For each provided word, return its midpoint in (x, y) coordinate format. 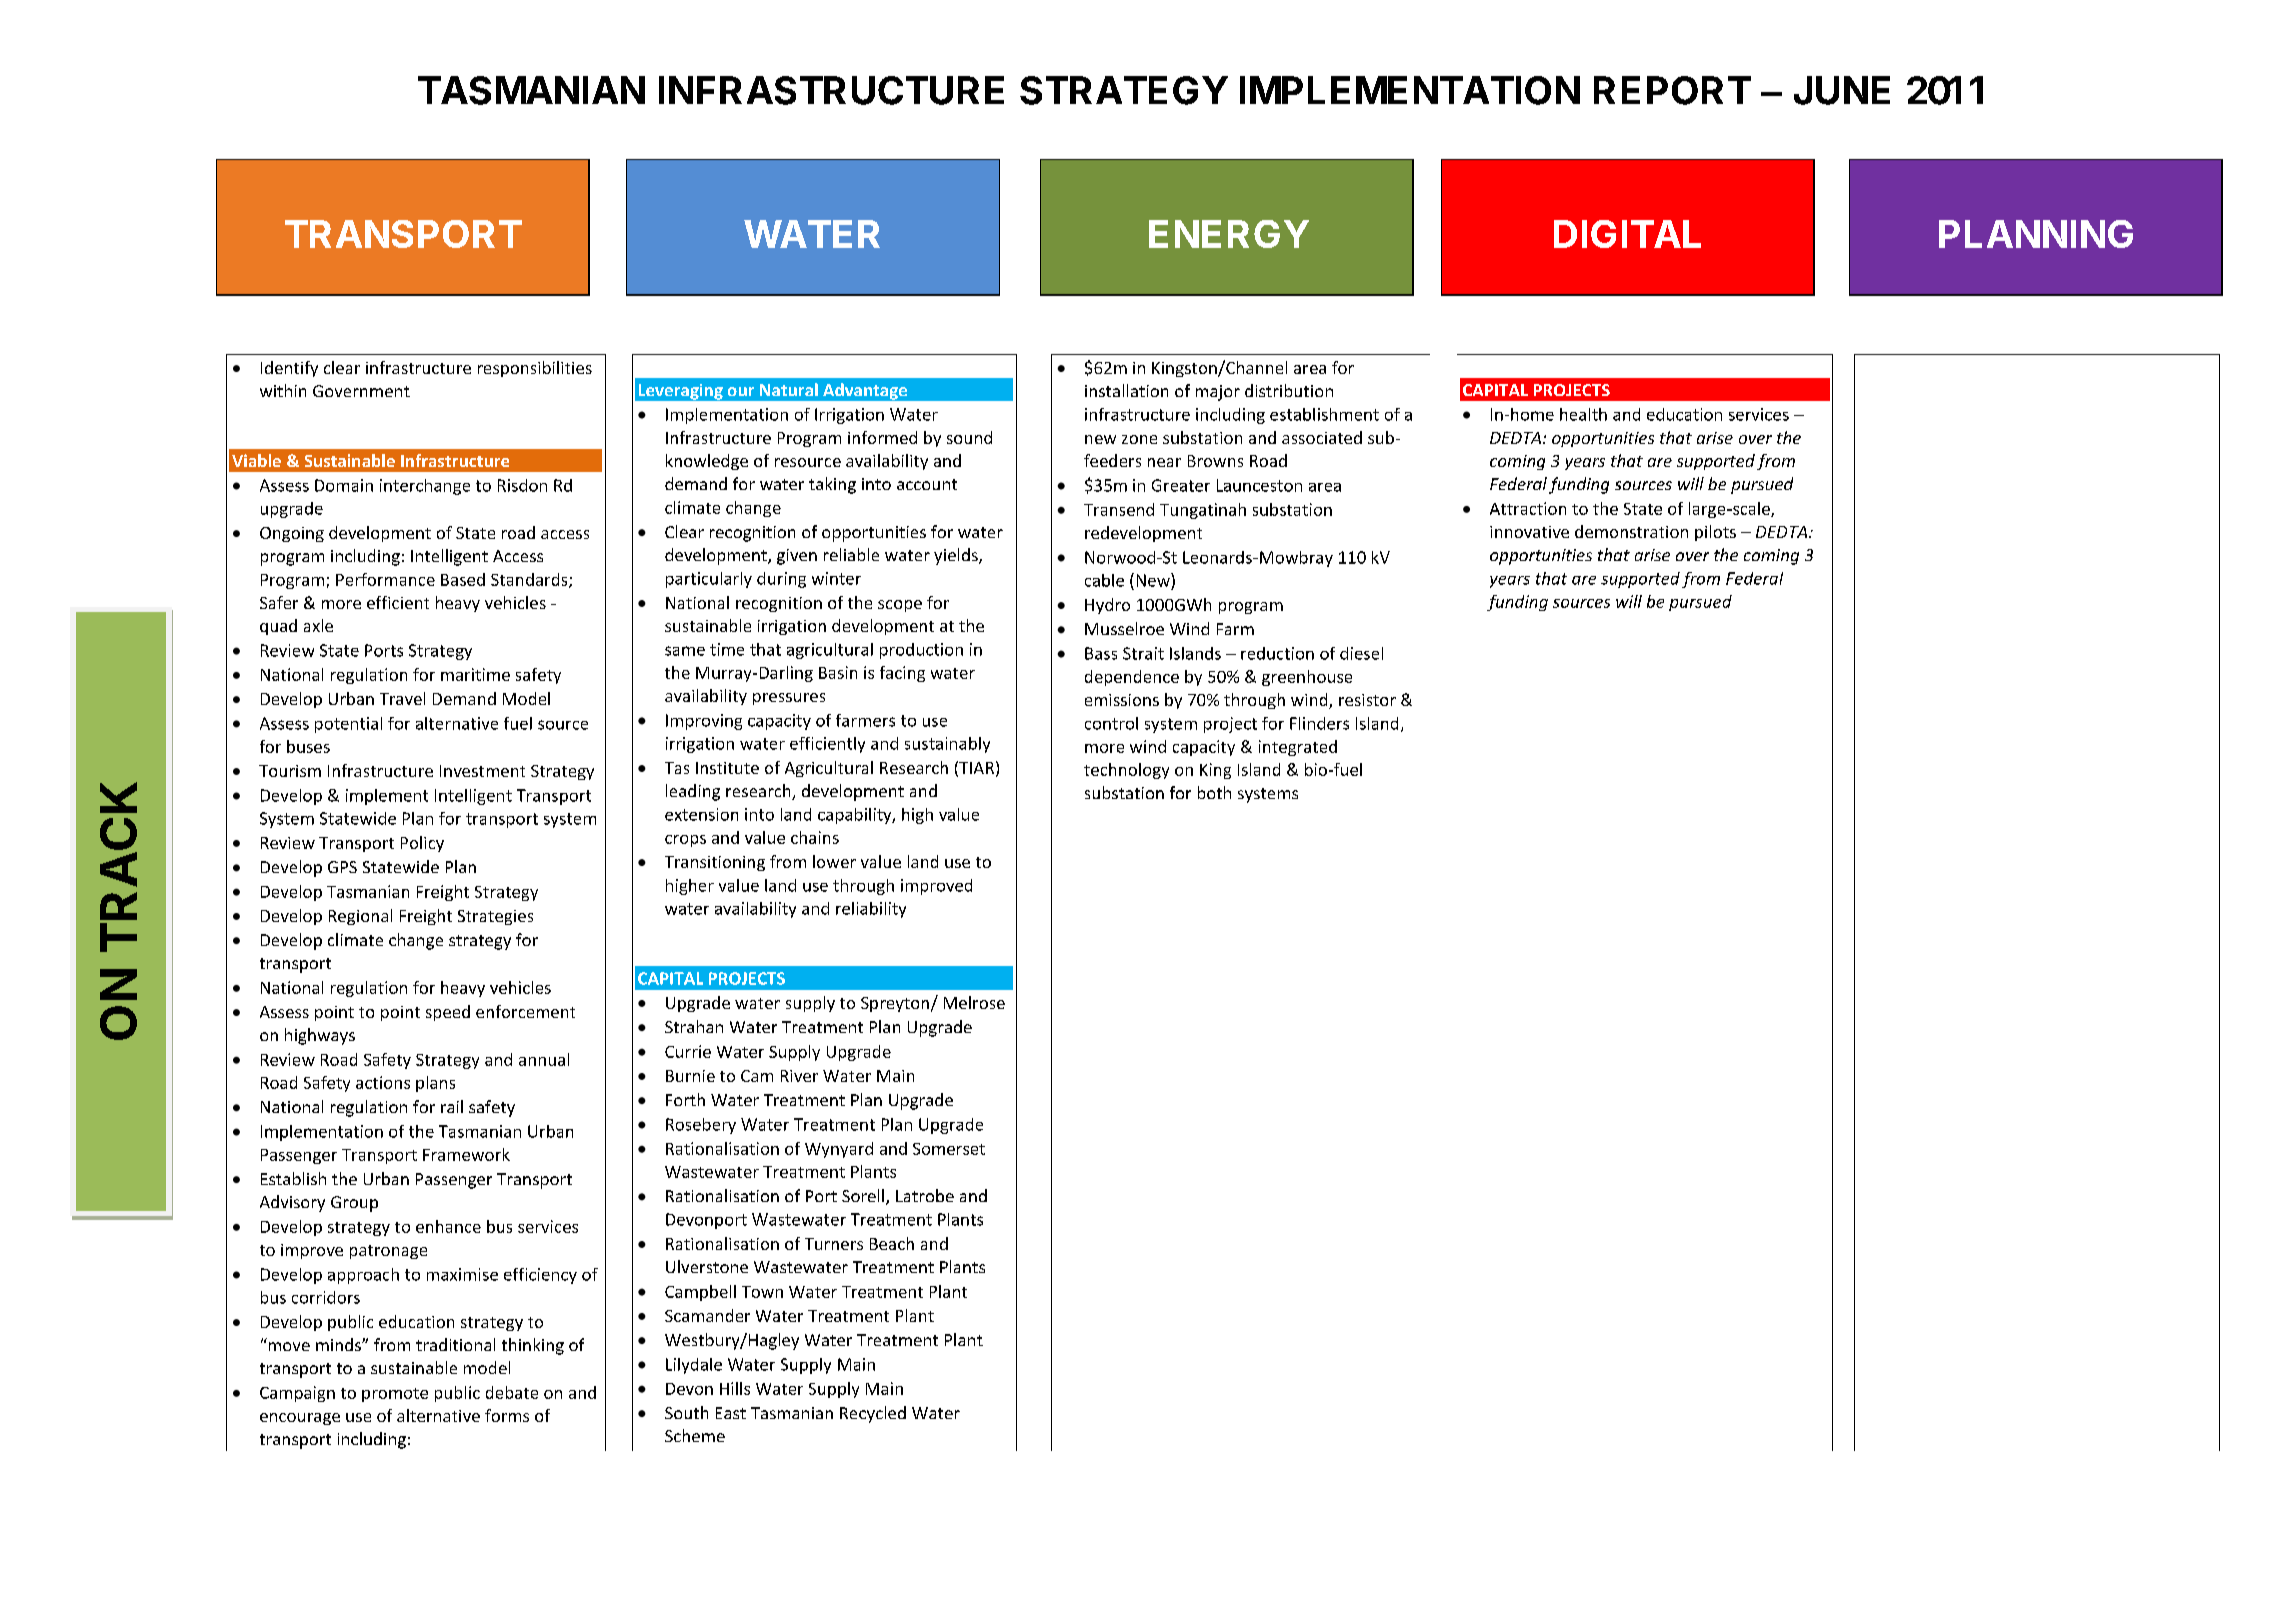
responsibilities (535, 369)
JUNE (1842, 90)
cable (1104, 580)
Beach (892, 1243)
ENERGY (1229, 234)
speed (448, 1013)
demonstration (1631, 531)
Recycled (873, 1414)
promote (395, 1395)
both (1214, 792)
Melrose (974, 1002)
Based (463, 579)
